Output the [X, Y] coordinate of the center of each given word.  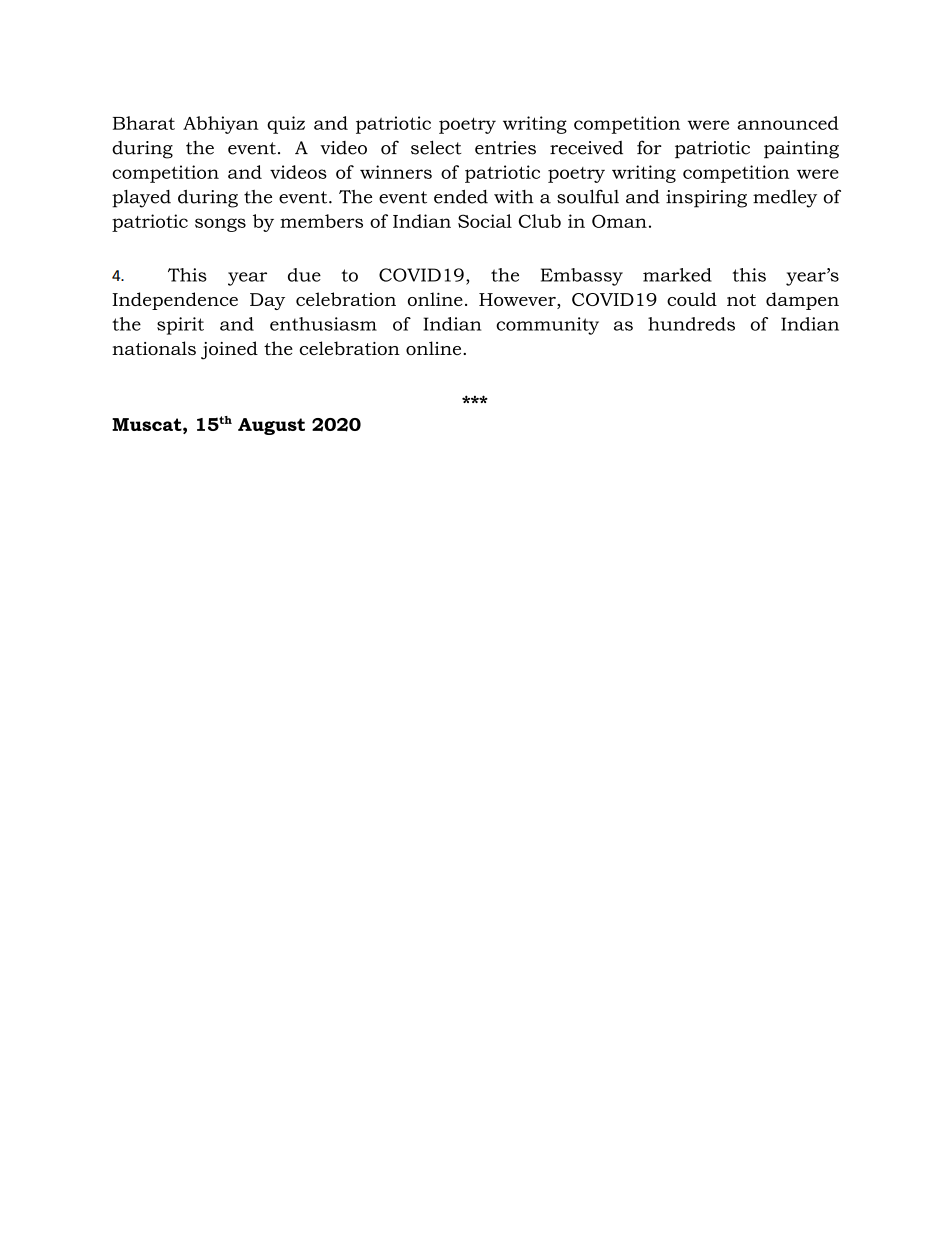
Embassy [582, 277]
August [271, 426]
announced [788, 123]
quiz [286, 125]
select [436, 147]
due [304, 275]
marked [677, 275]
